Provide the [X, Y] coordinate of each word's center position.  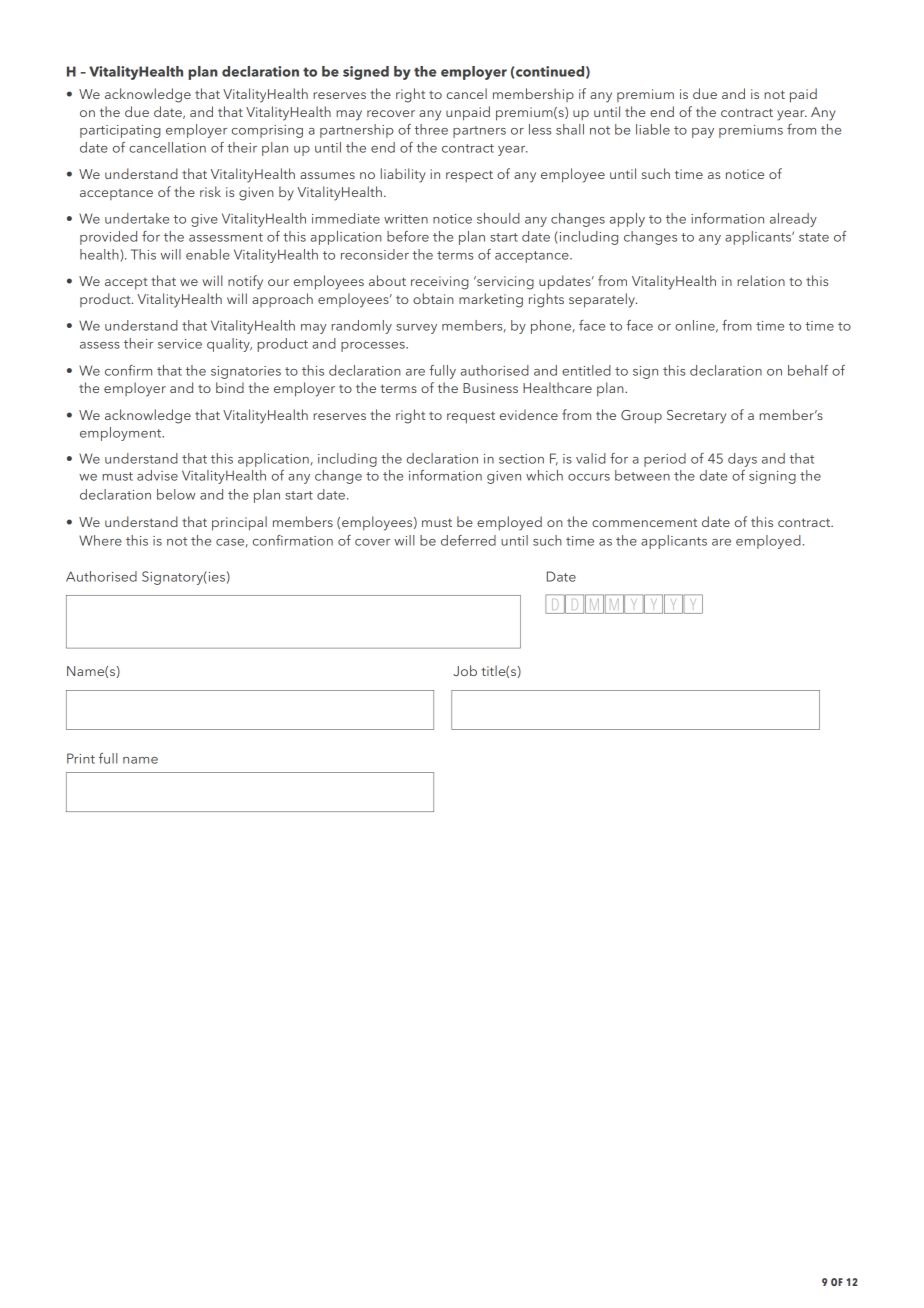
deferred [468, 540]
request [471, 417]
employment [122, 434]
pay [703, 133]
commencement [644, 523]
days [742, 460]
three [431, 129]
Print [81, 758]
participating [120, 131]
